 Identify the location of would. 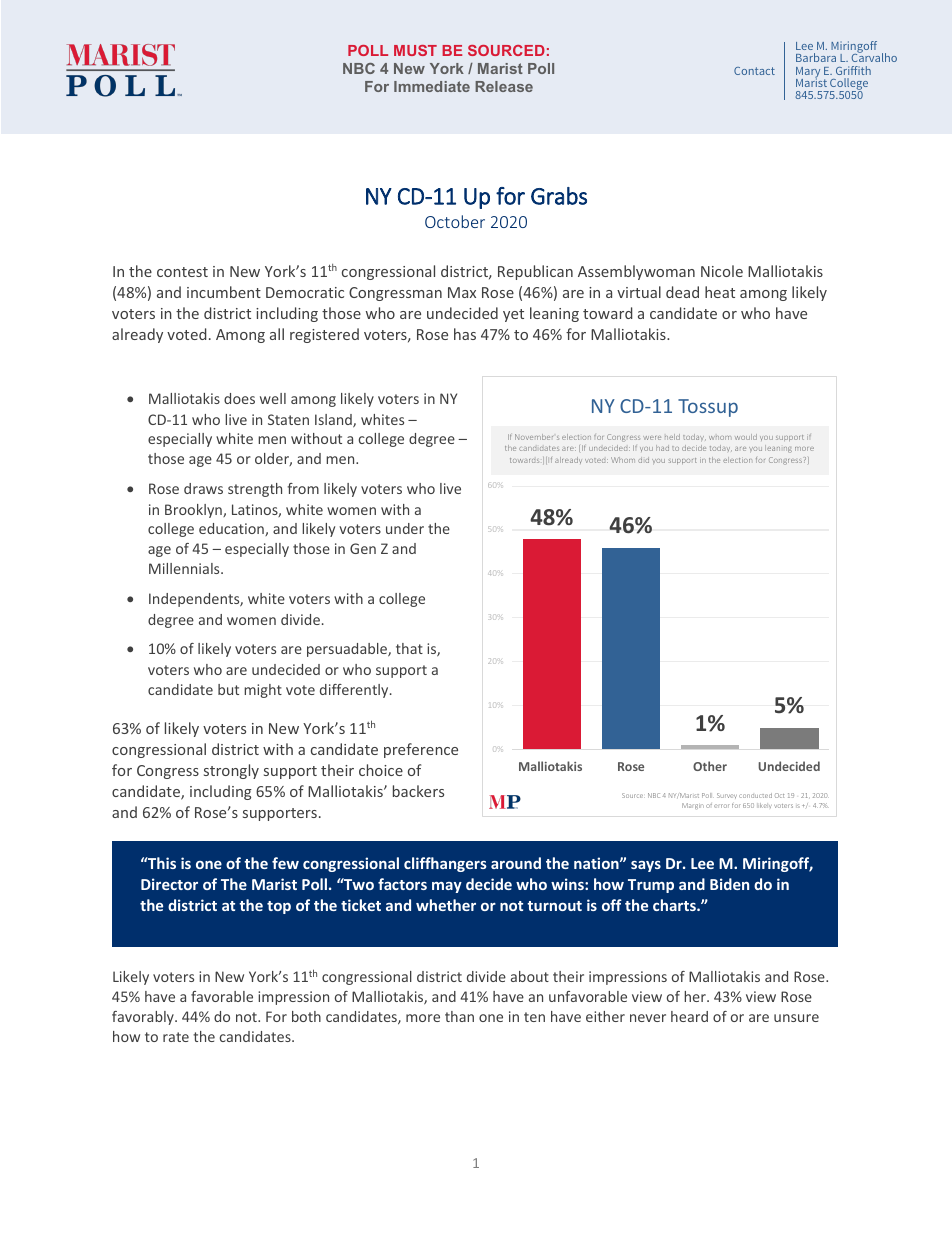
(746, 437).
